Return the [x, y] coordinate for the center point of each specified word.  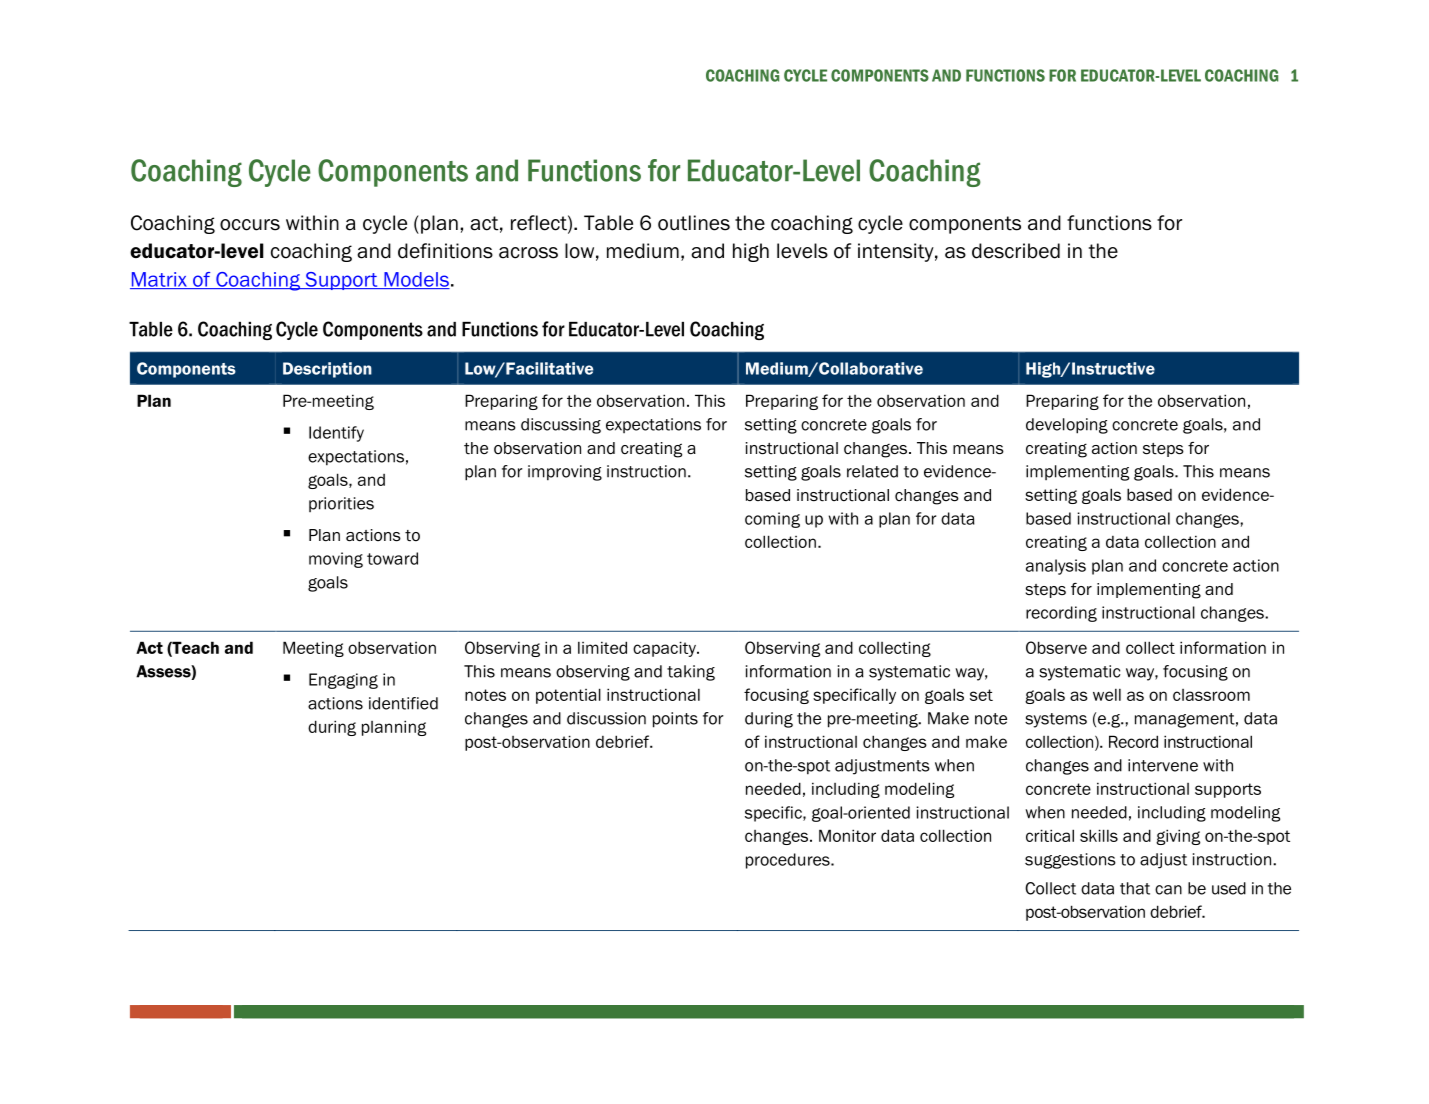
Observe [1056, 647]
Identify [336, 434]
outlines [694, 223]
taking [691, 673]
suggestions [1070, 861]
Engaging [343, 681]
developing [1067, 426]
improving [565, 473]
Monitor [847, 835]
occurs [250, 225]
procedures [789, 861]
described [1016, 251]
